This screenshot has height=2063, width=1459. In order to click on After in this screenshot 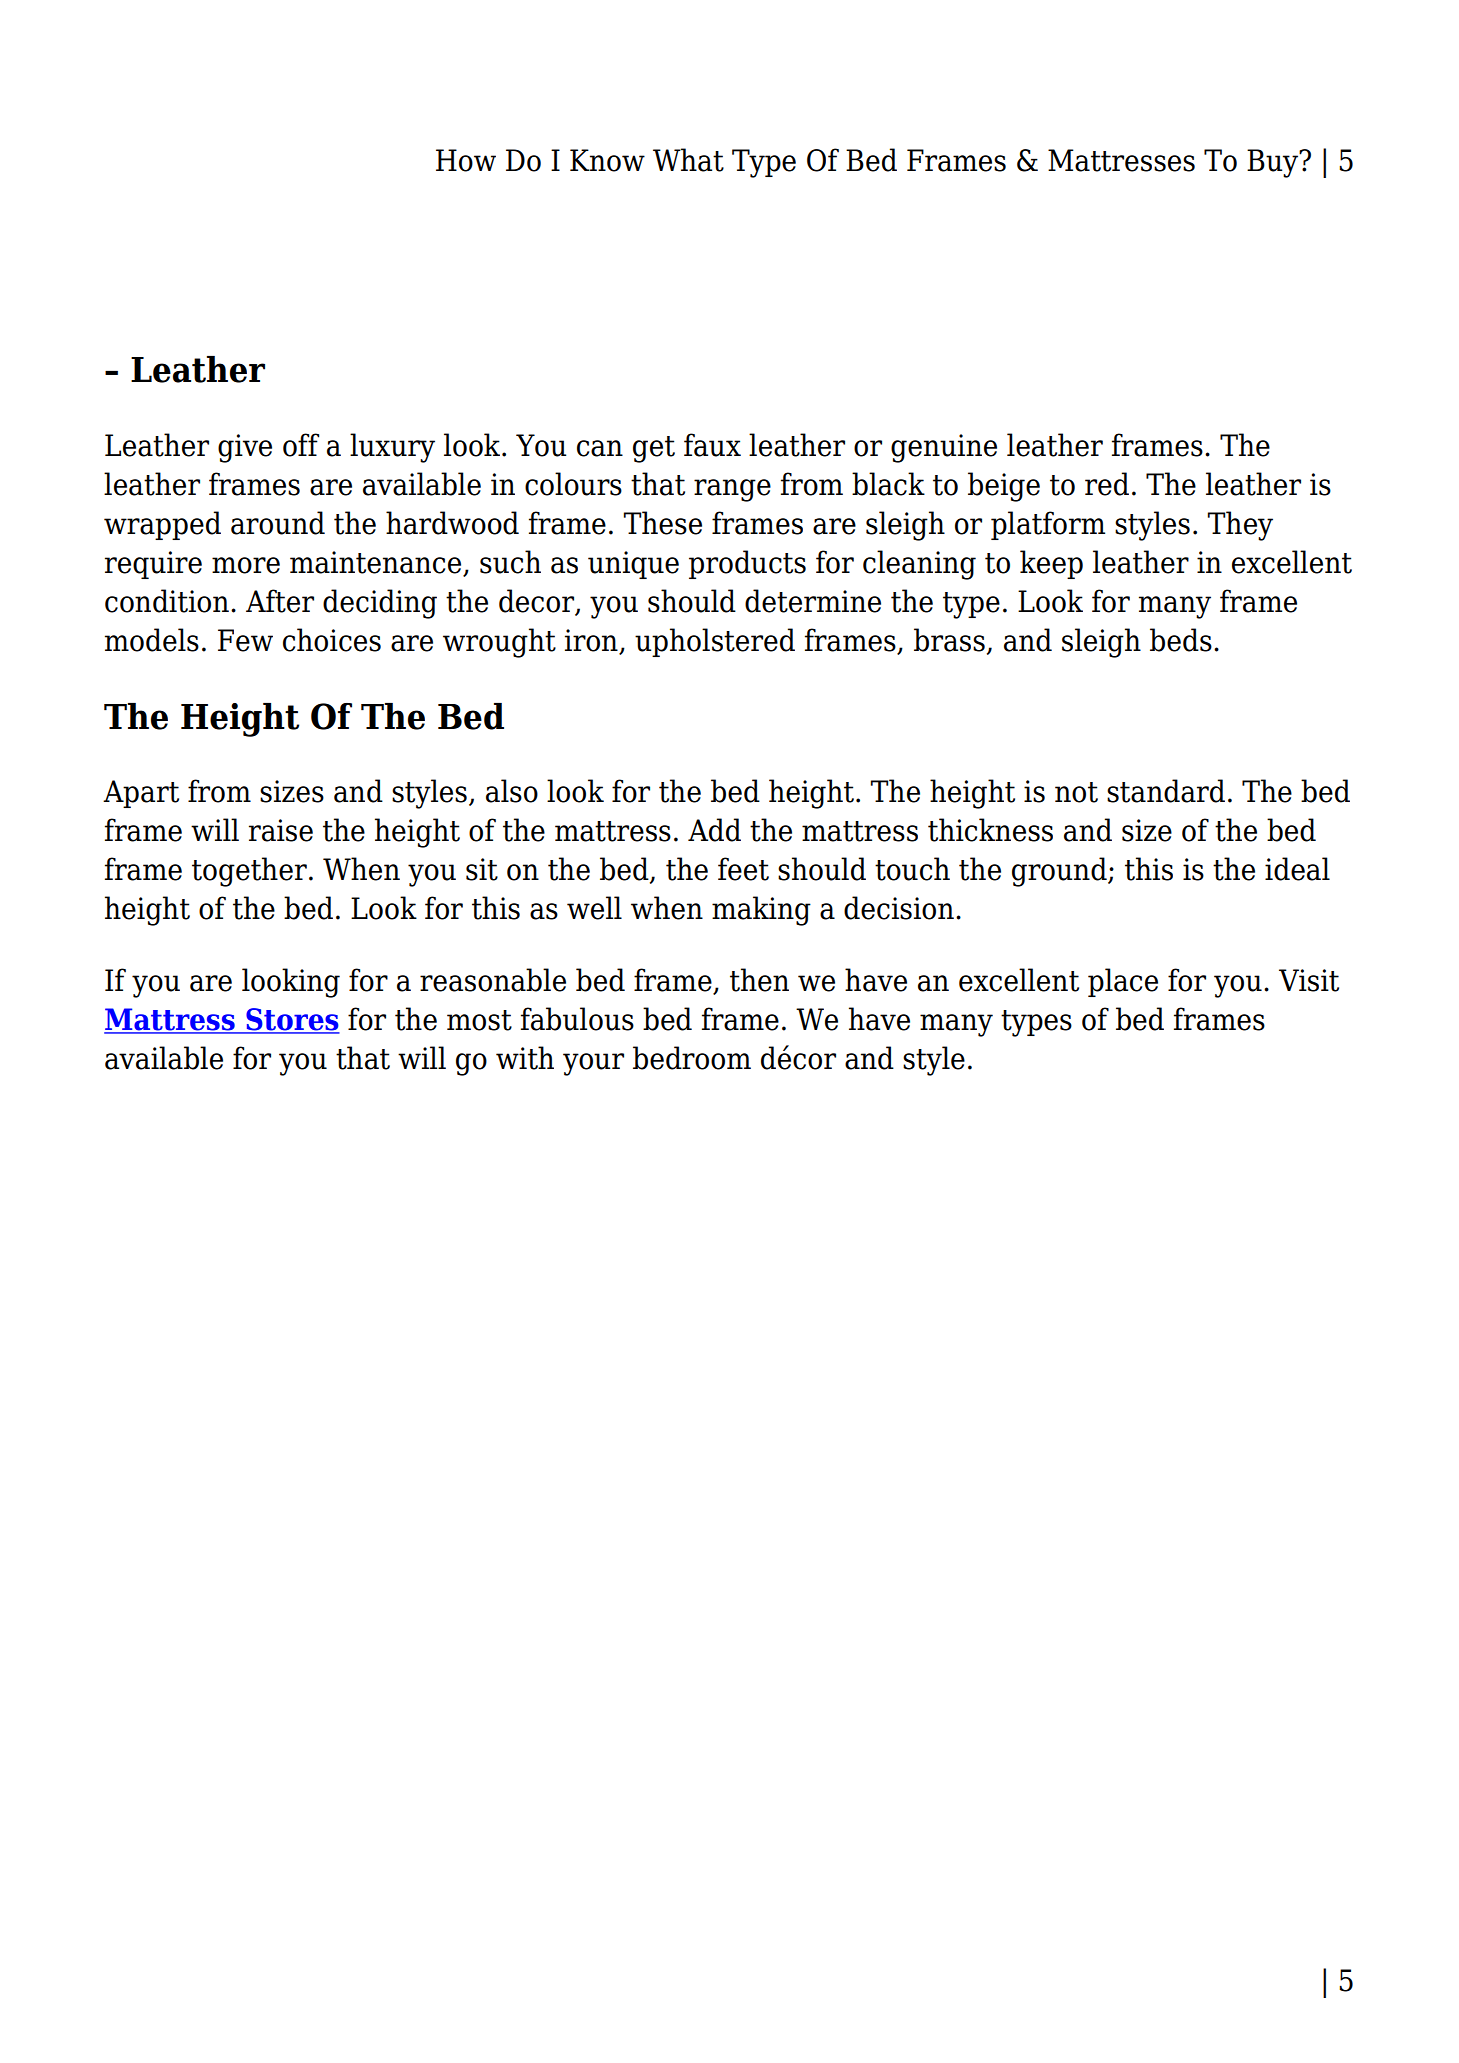, I will do `click(280, 601)`.
